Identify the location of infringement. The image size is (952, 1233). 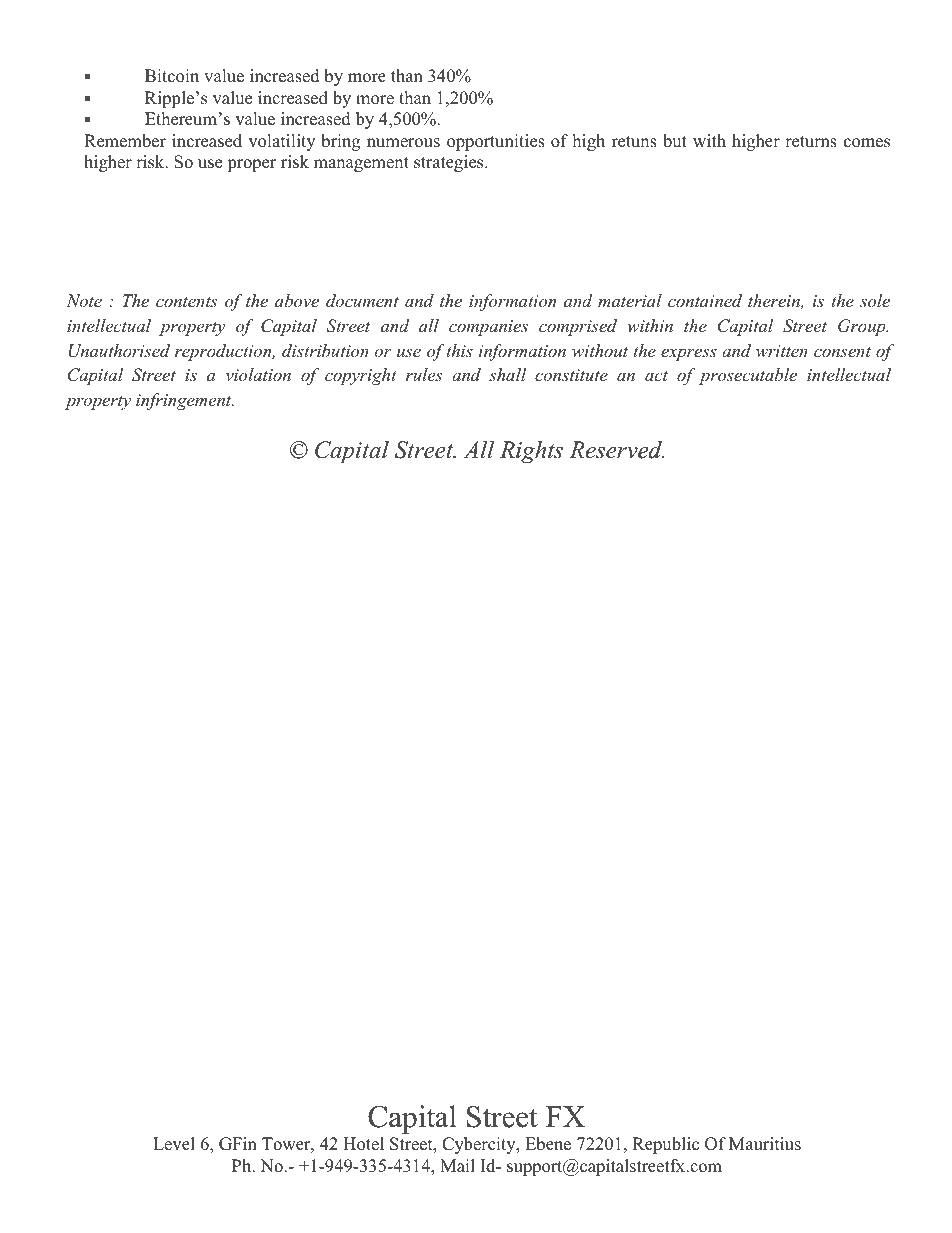
(185, 401).
